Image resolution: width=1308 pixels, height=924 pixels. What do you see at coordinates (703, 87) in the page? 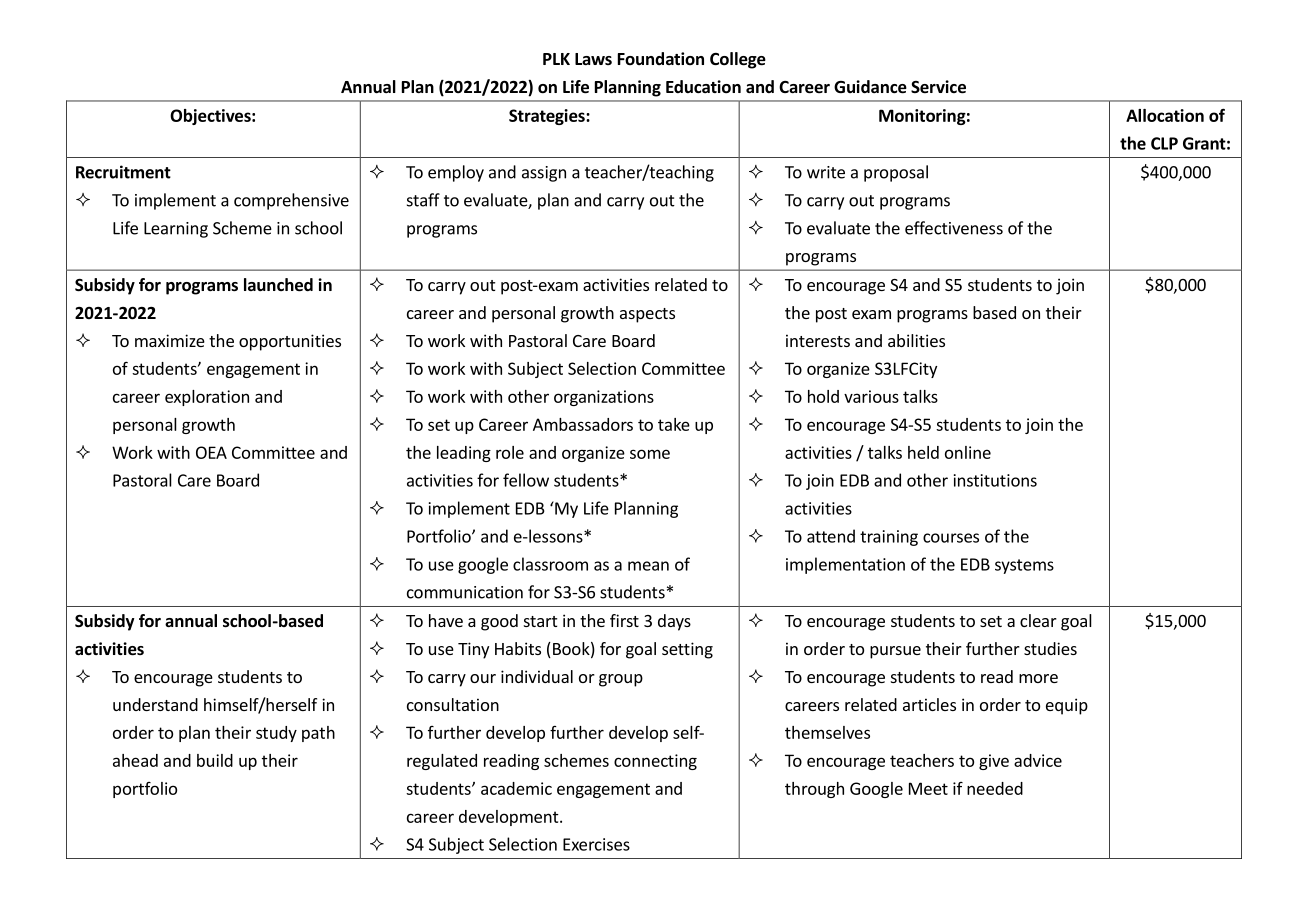
I see `Education` at bounding box center [703, 87].
